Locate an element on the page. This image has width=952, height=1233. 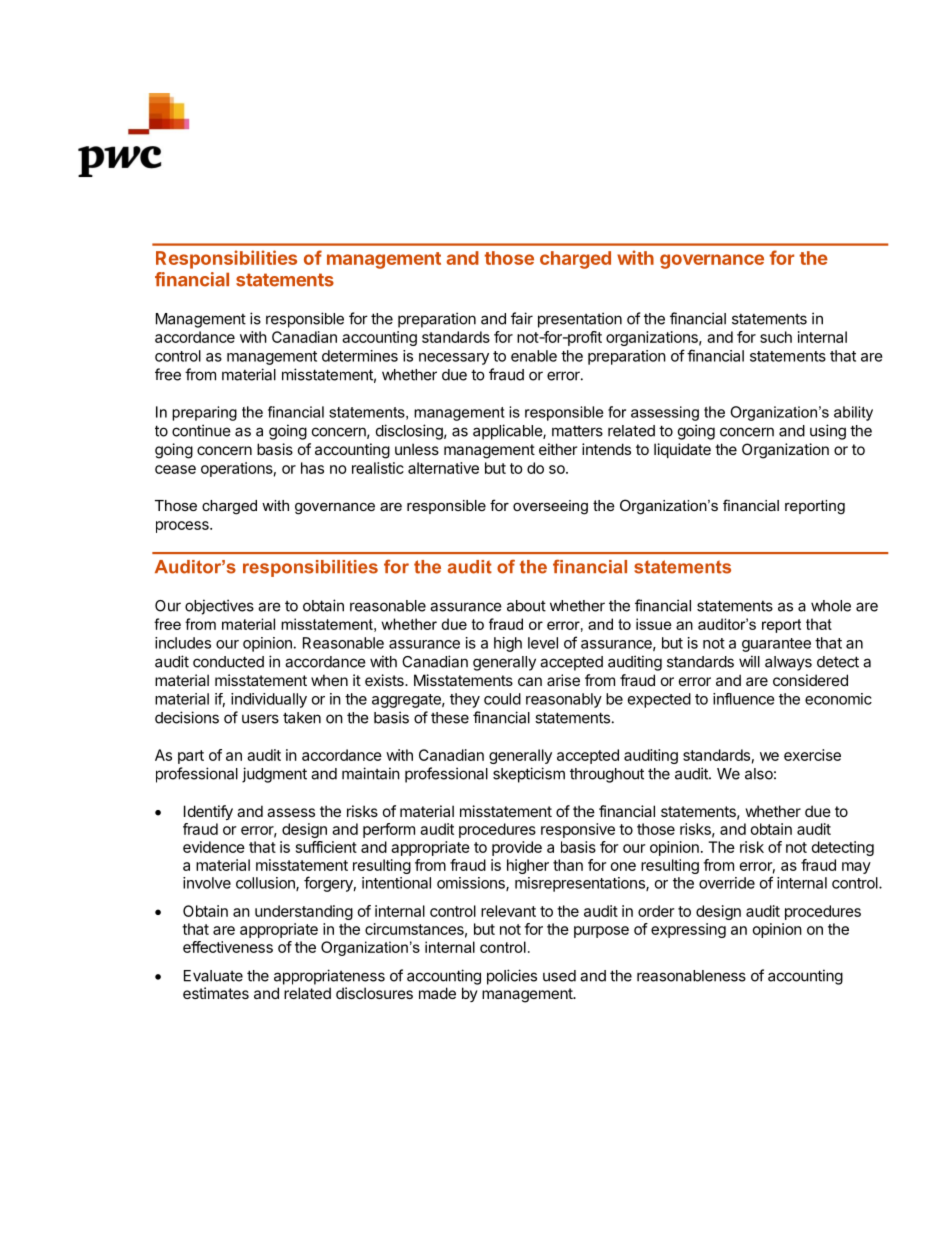
exercise is located at coordinates (812, 755).
